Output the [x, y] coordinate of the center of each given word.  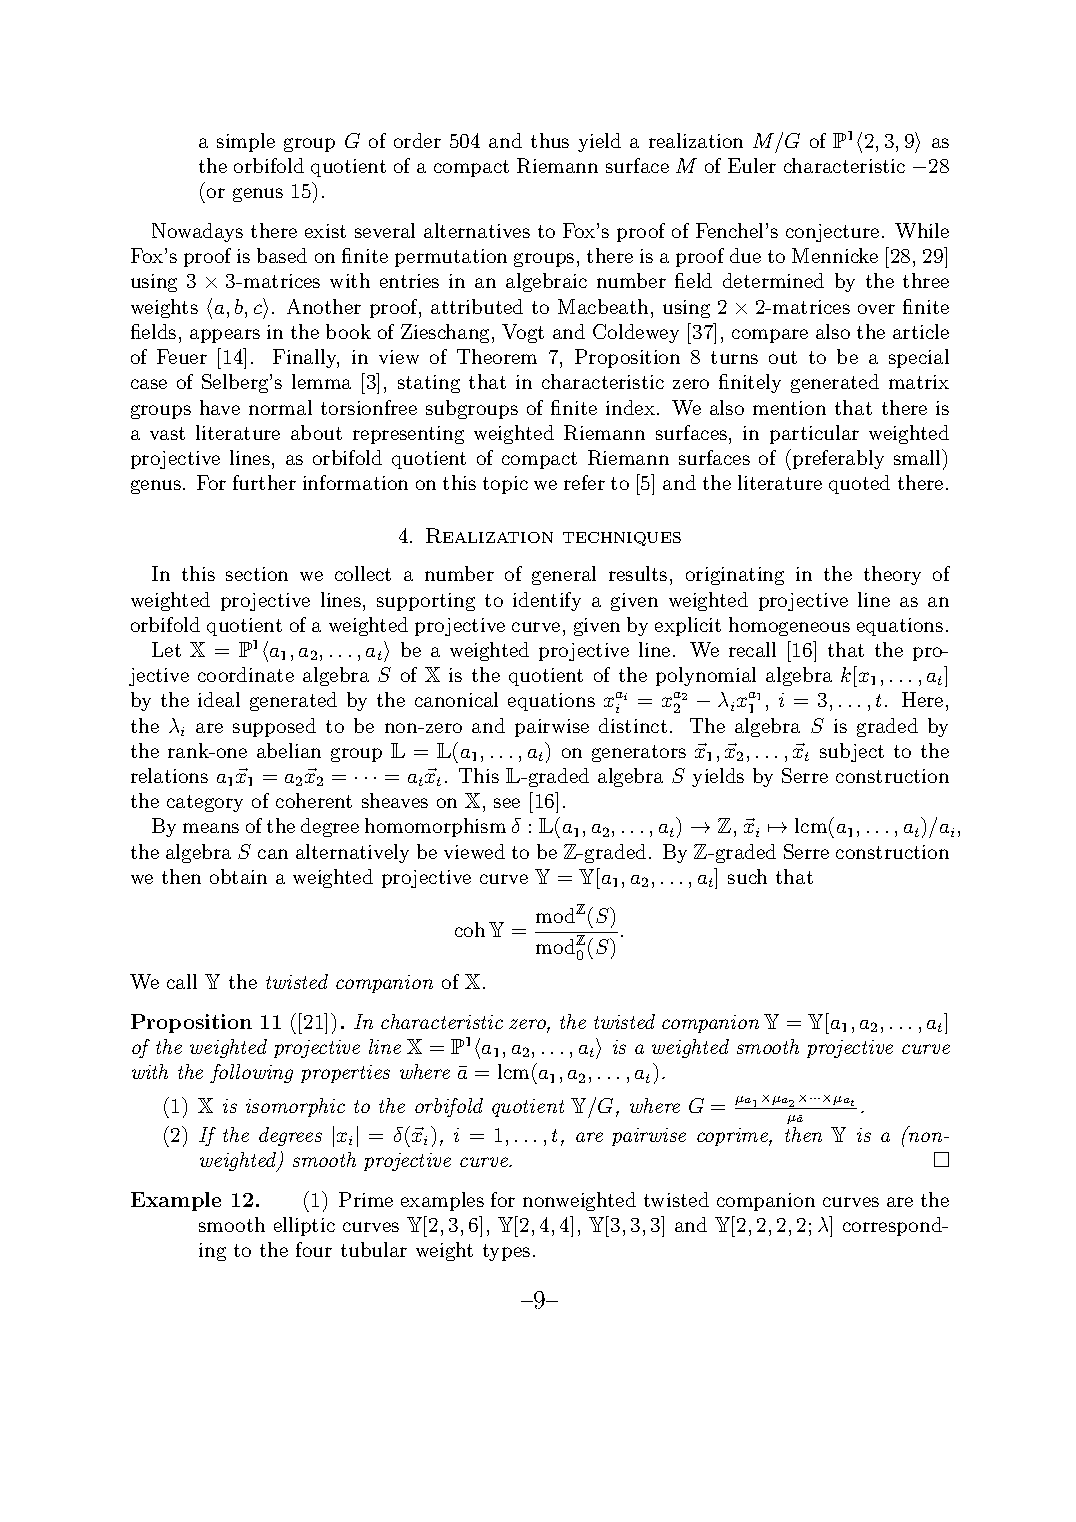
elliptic [304, 1226]
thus [550, 140]
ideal [219, 699]
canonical [456, 699]
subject [852, 752]
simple [246, 142]
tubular [374, 1249]
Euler [752, 165]
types [506, 1252]
